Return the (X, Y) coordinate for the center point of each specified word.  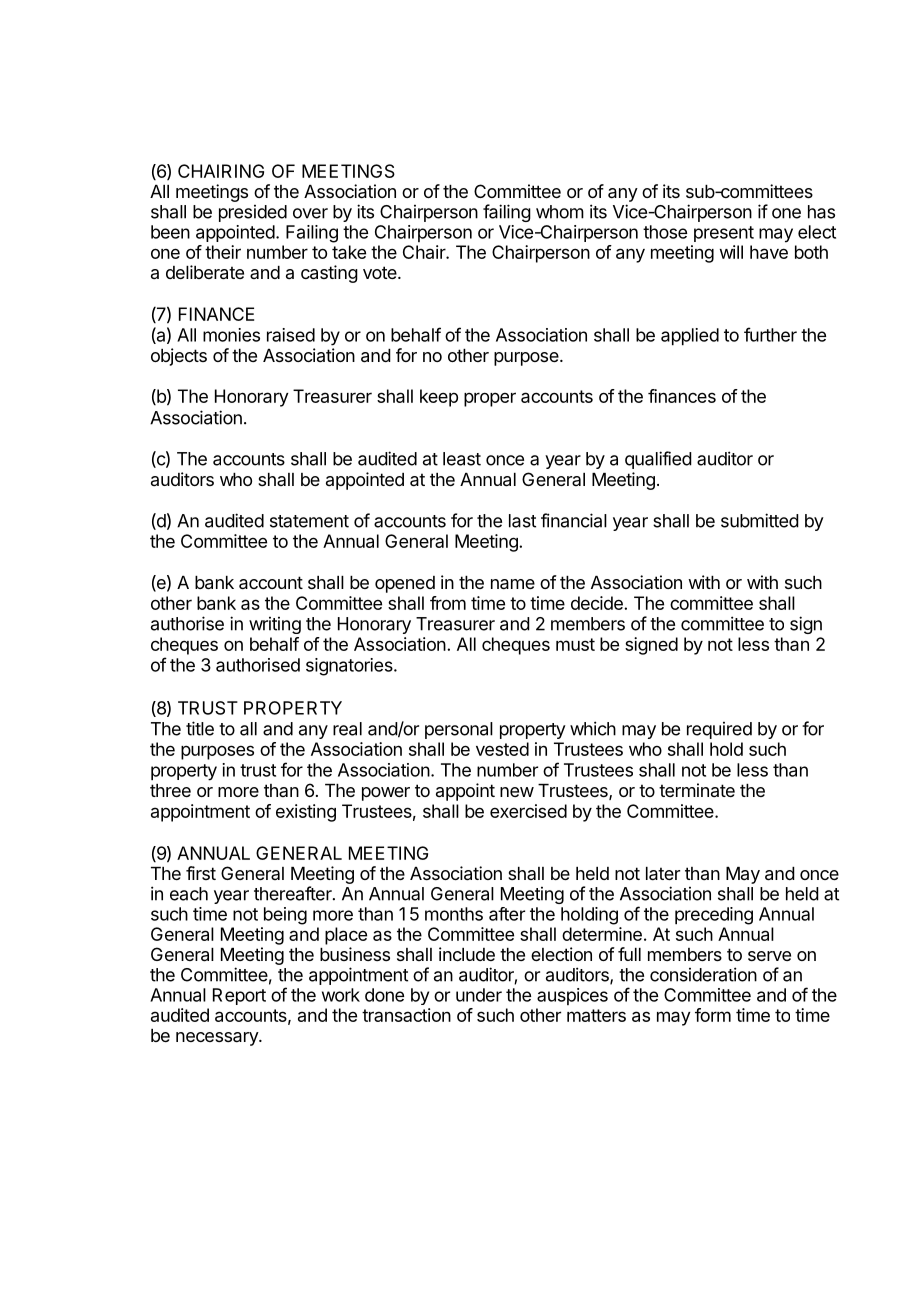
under (479, 995)
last (522, 521)
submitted (760, 520)
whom (560, 212)
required (719, 730)
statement (309, 521)
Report (239, 996)
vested (502, 749)
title (200, 728)
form (713, 1015)
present (724, 234)
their (223, 252)
